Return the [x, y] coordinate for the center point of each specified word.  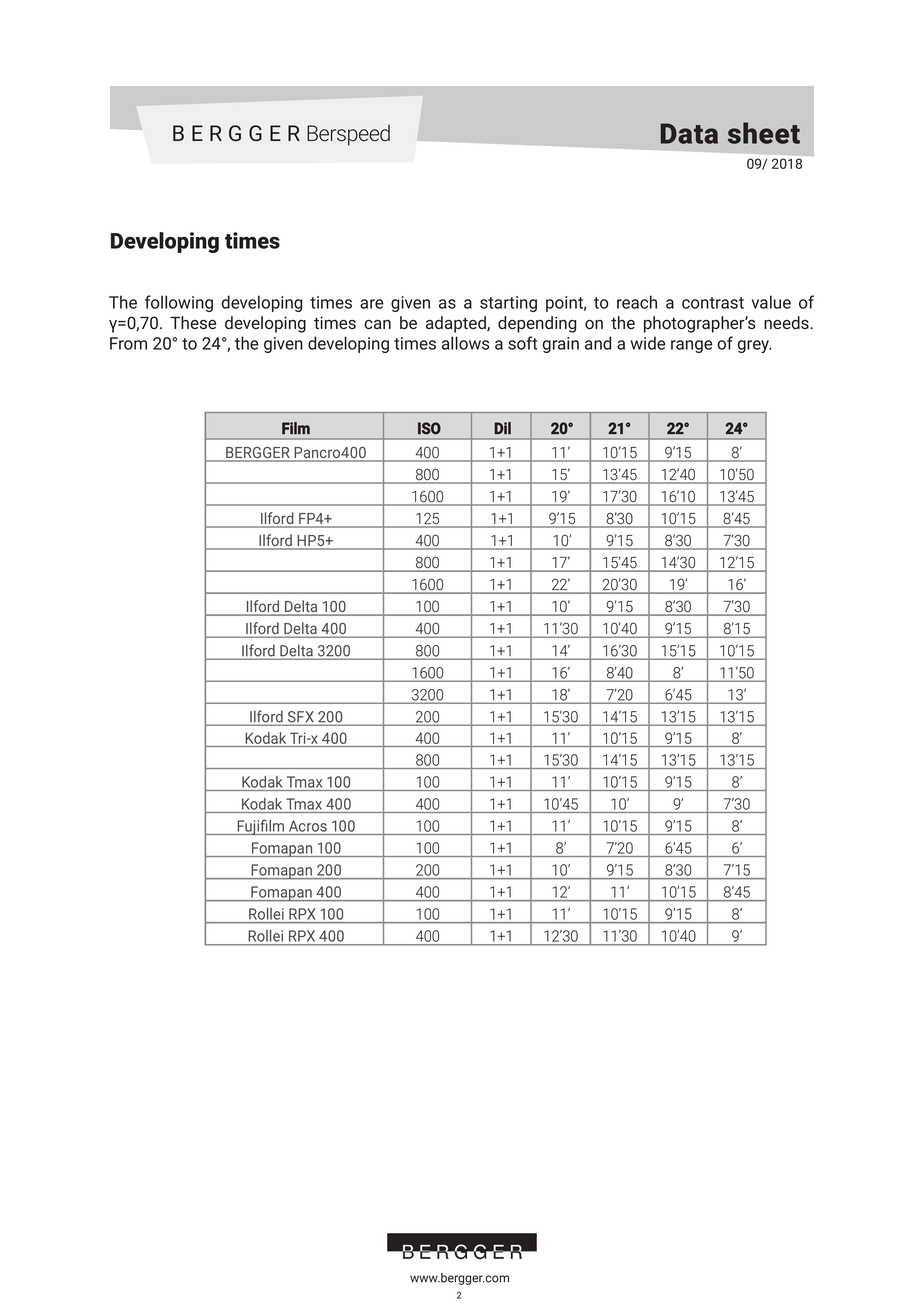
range [691, 346]
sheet [764, 133]
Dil [502, 428]
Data [689, 133]
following [179, 303]
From [128, 343]
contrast [713, 303]
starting [508, 304]
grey [755, 346]
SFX [300, 718]
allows [465, 343]
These [193, 322]
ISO [429, 428]
